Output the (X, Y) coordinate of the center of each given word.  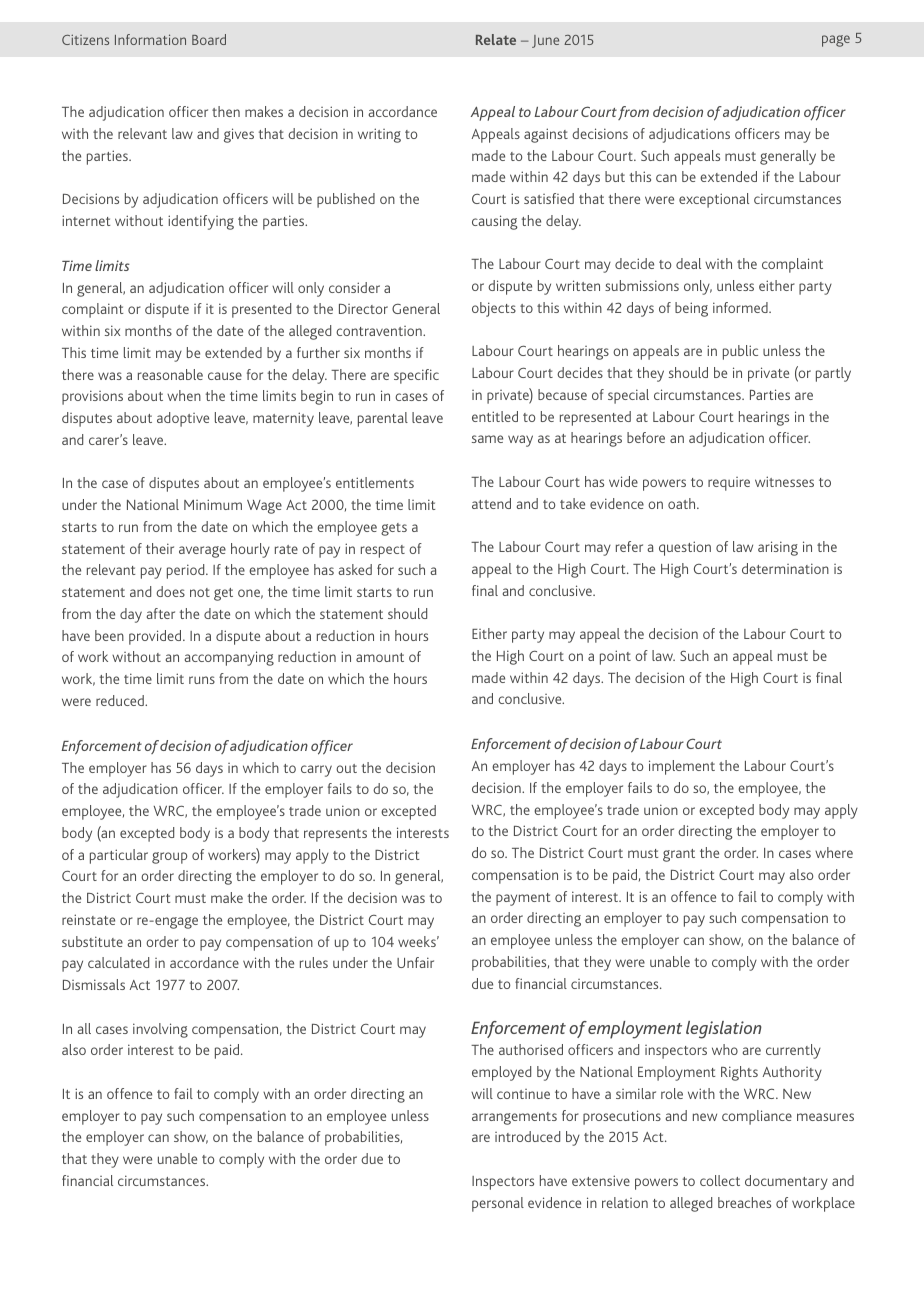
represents (335, 835)
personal (498, 1204)
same (487, 439)
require (729, 484)
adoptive (183, 419)
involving (160, 1030)
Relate (496, 39)
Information (150, 39)
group (169, 858)
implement (682, 767)
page (836, 41)
